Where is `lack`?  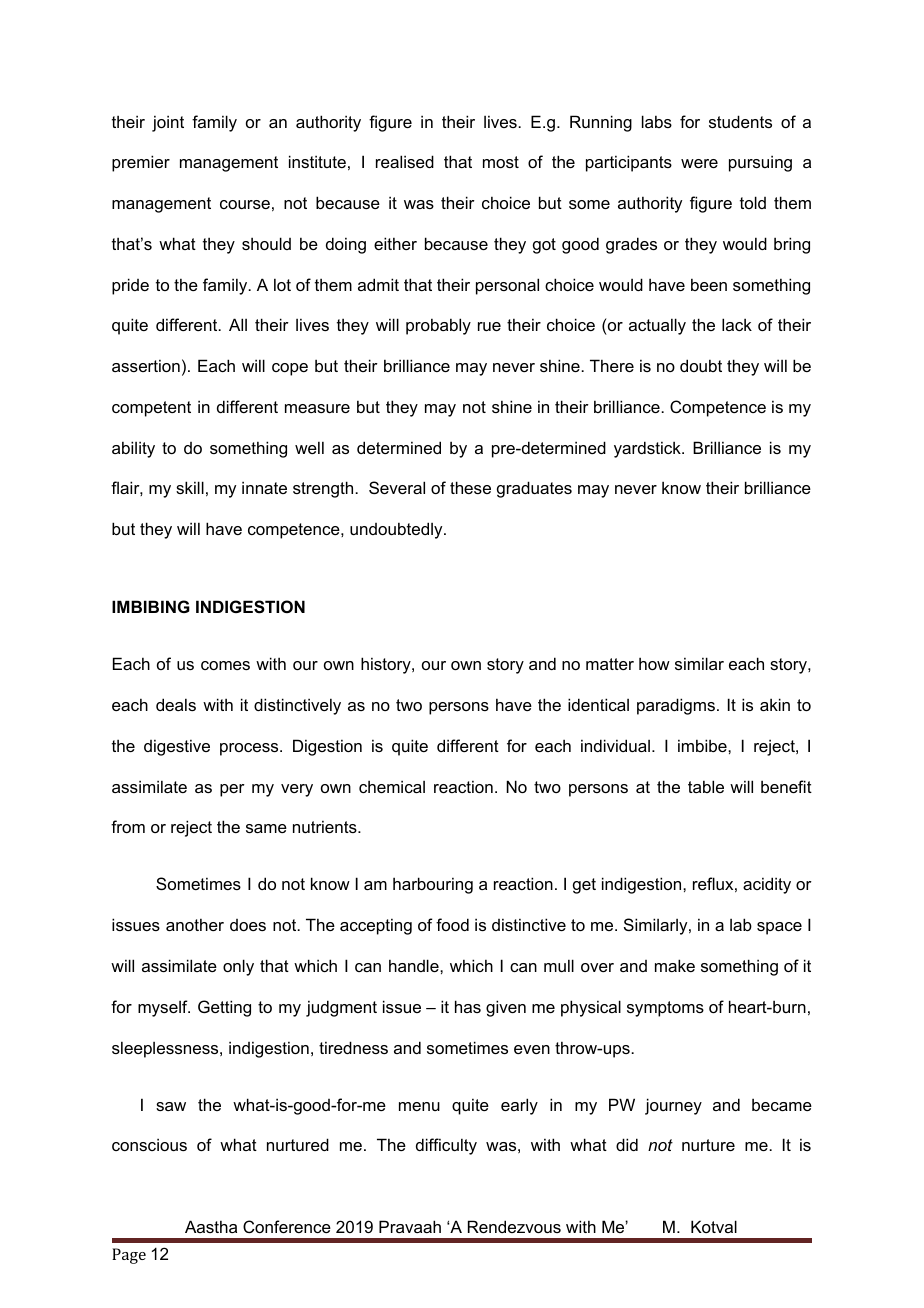
lack is located at coordinates (737, 324).
